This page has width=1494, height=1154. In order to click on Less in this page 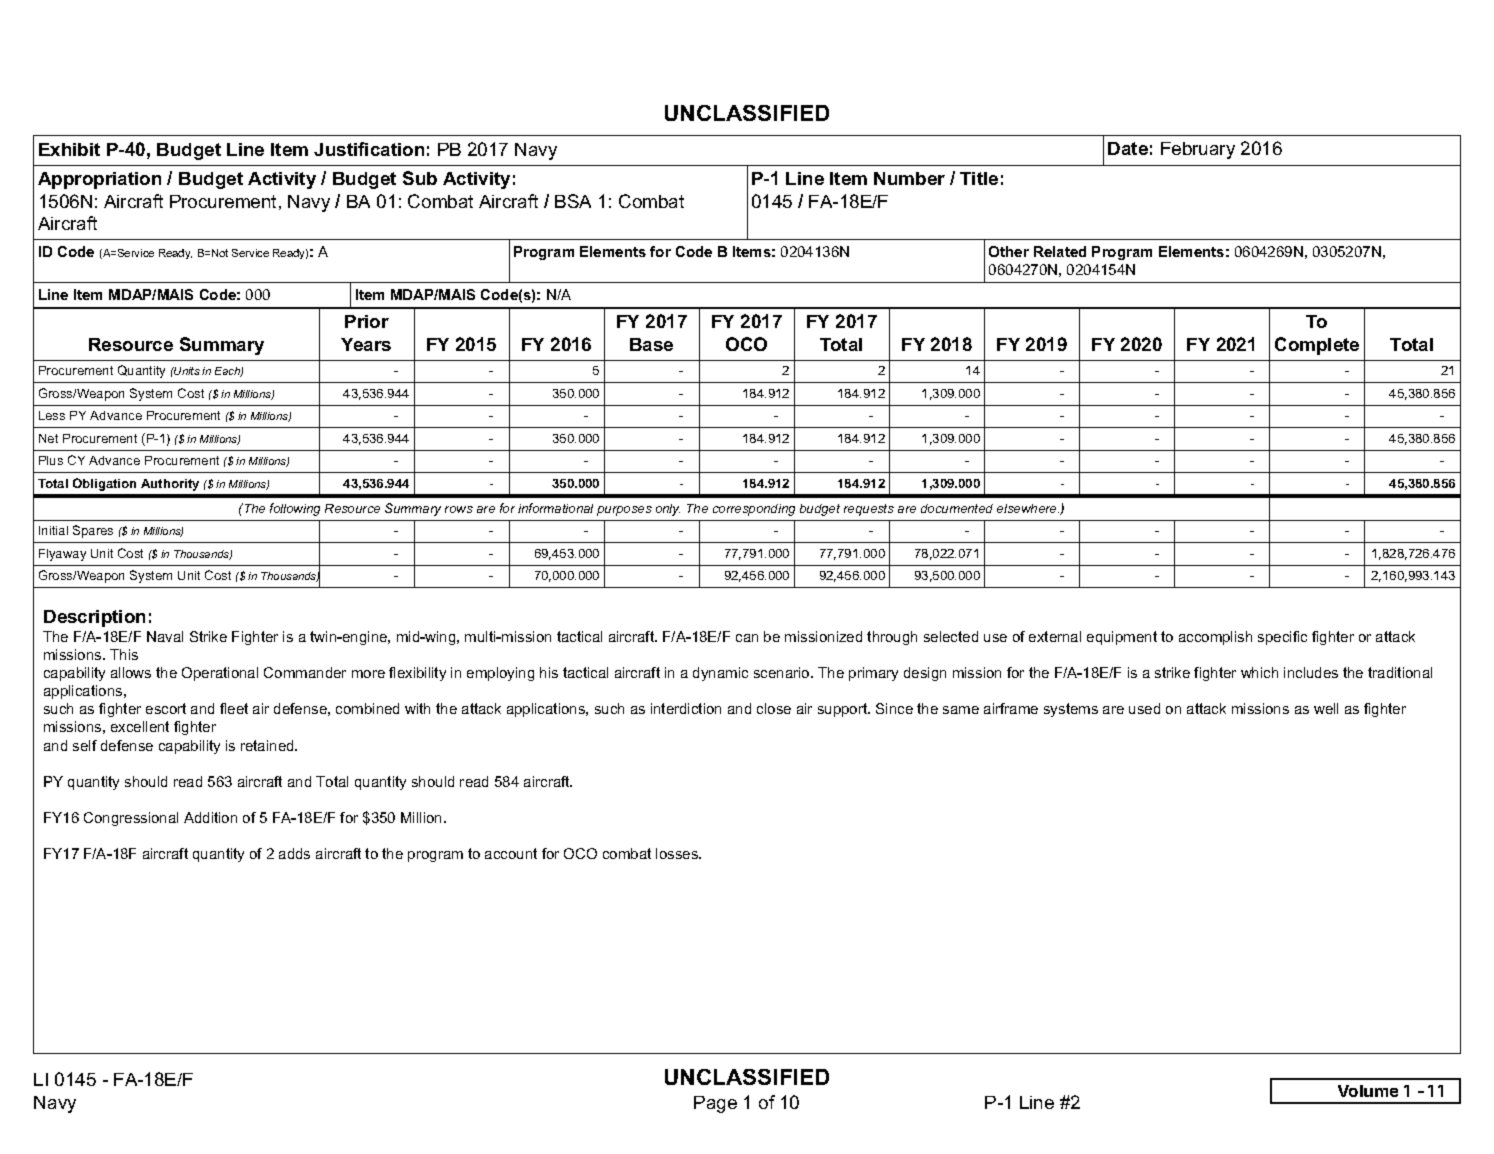, I will do `click(52, 415)`.
